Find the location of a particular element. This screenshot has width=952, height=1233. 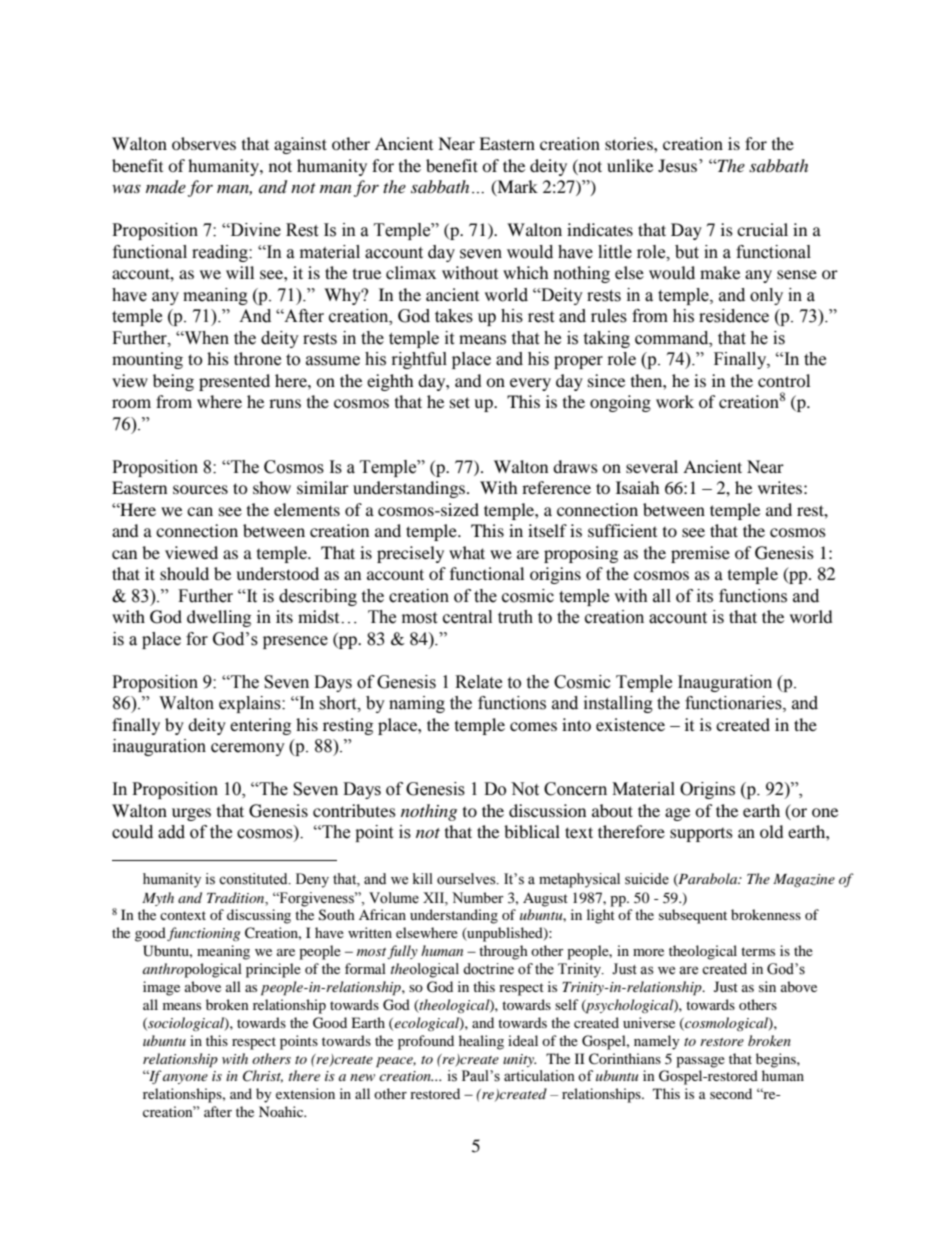

Jesus is located at coordinates (679, 165).
